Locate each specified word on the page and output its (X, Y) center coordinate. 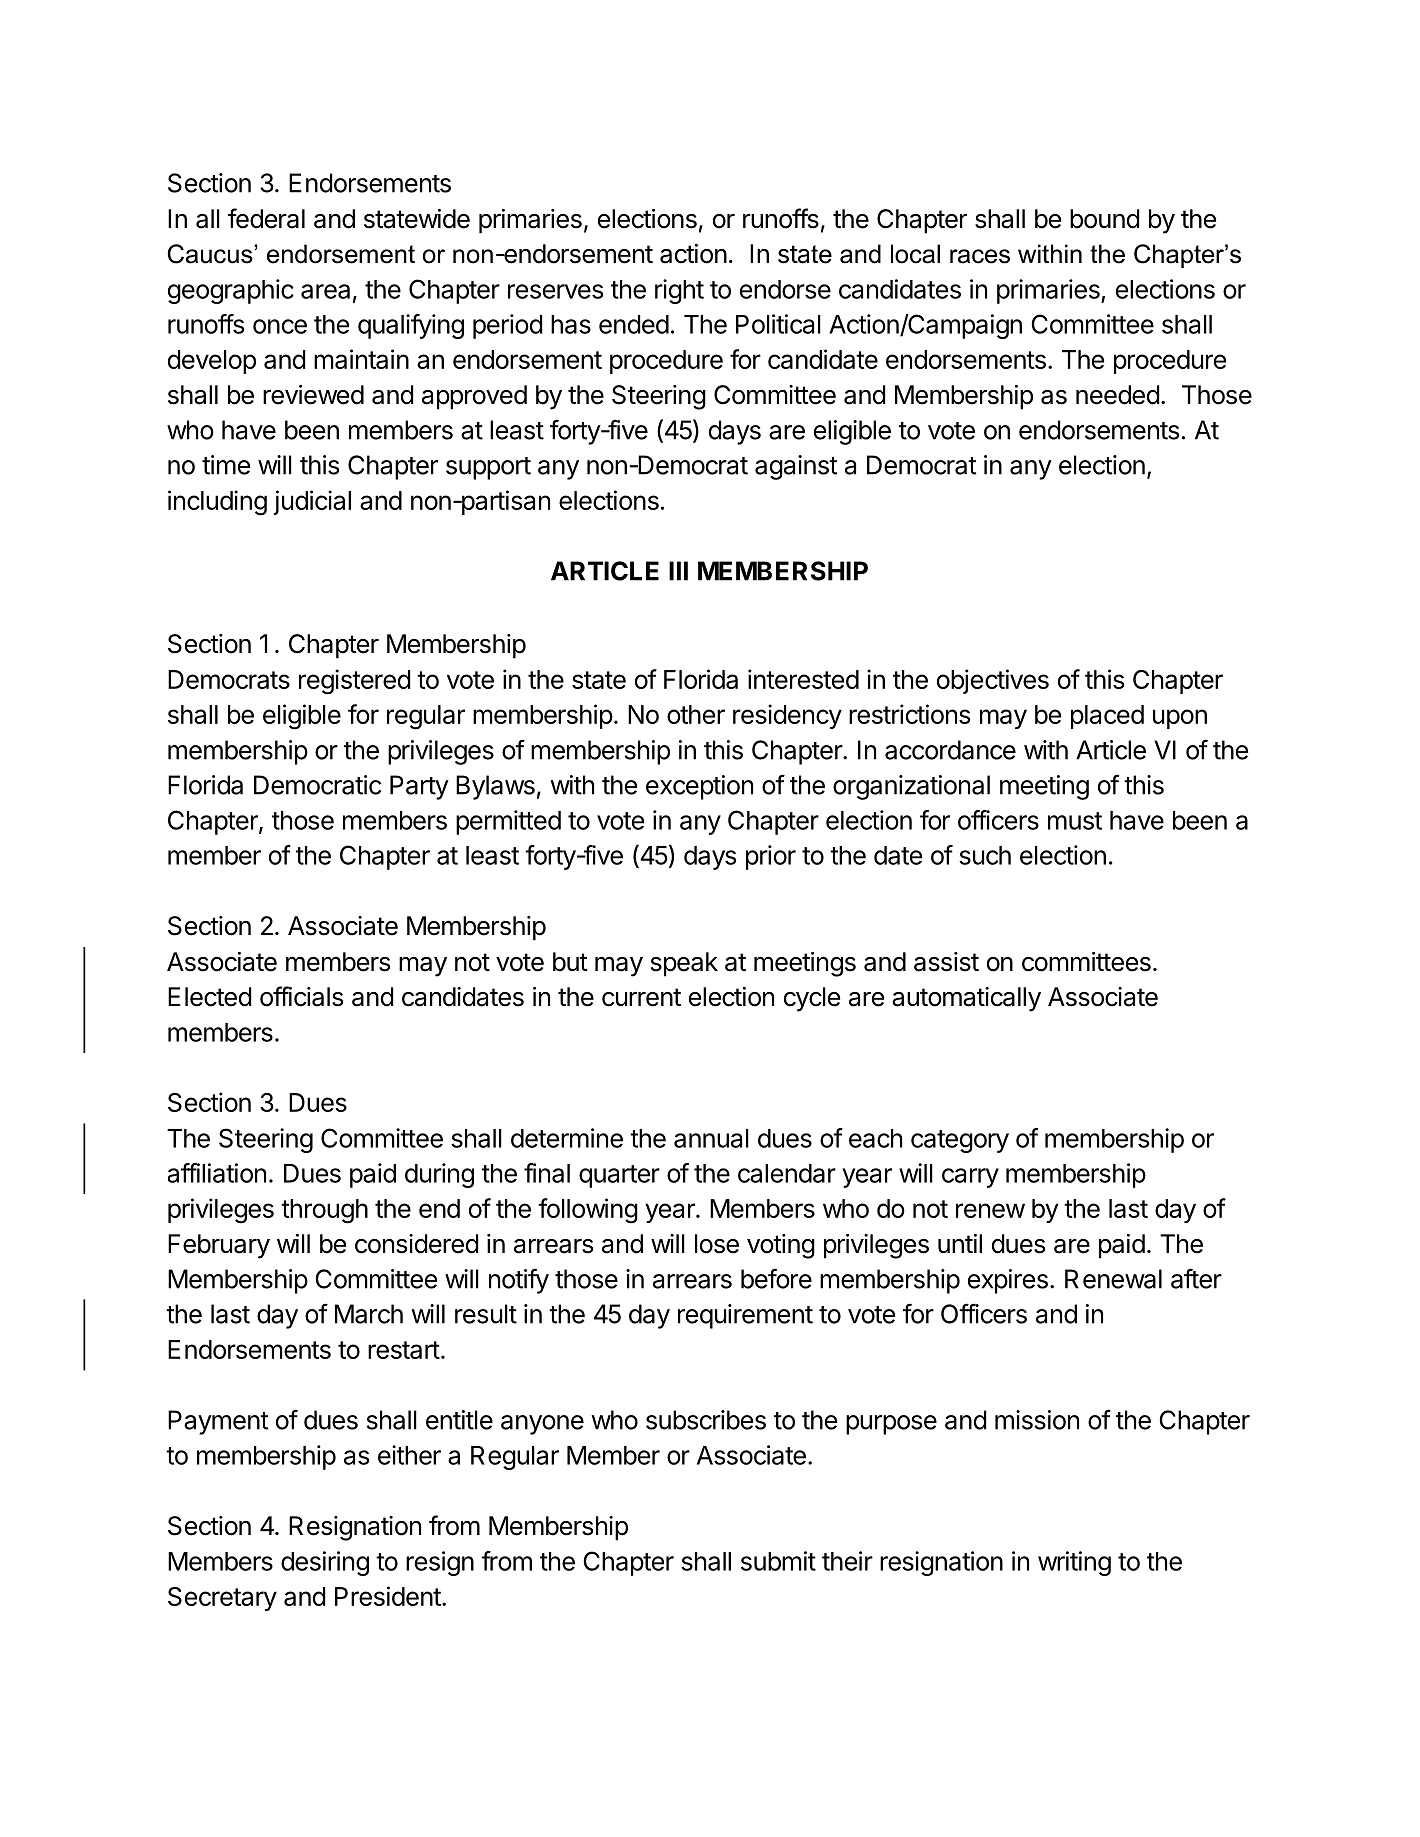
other (696, 714)
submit (778, 1561)
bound (1105, 219)
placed (1107, 717)
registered (355, 682)
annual (711, 1138)
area (325, 291)
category (960, 1141)
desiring (325, 1563)
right (679, 291)
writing (1074, 1563)
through (324, 1211)
